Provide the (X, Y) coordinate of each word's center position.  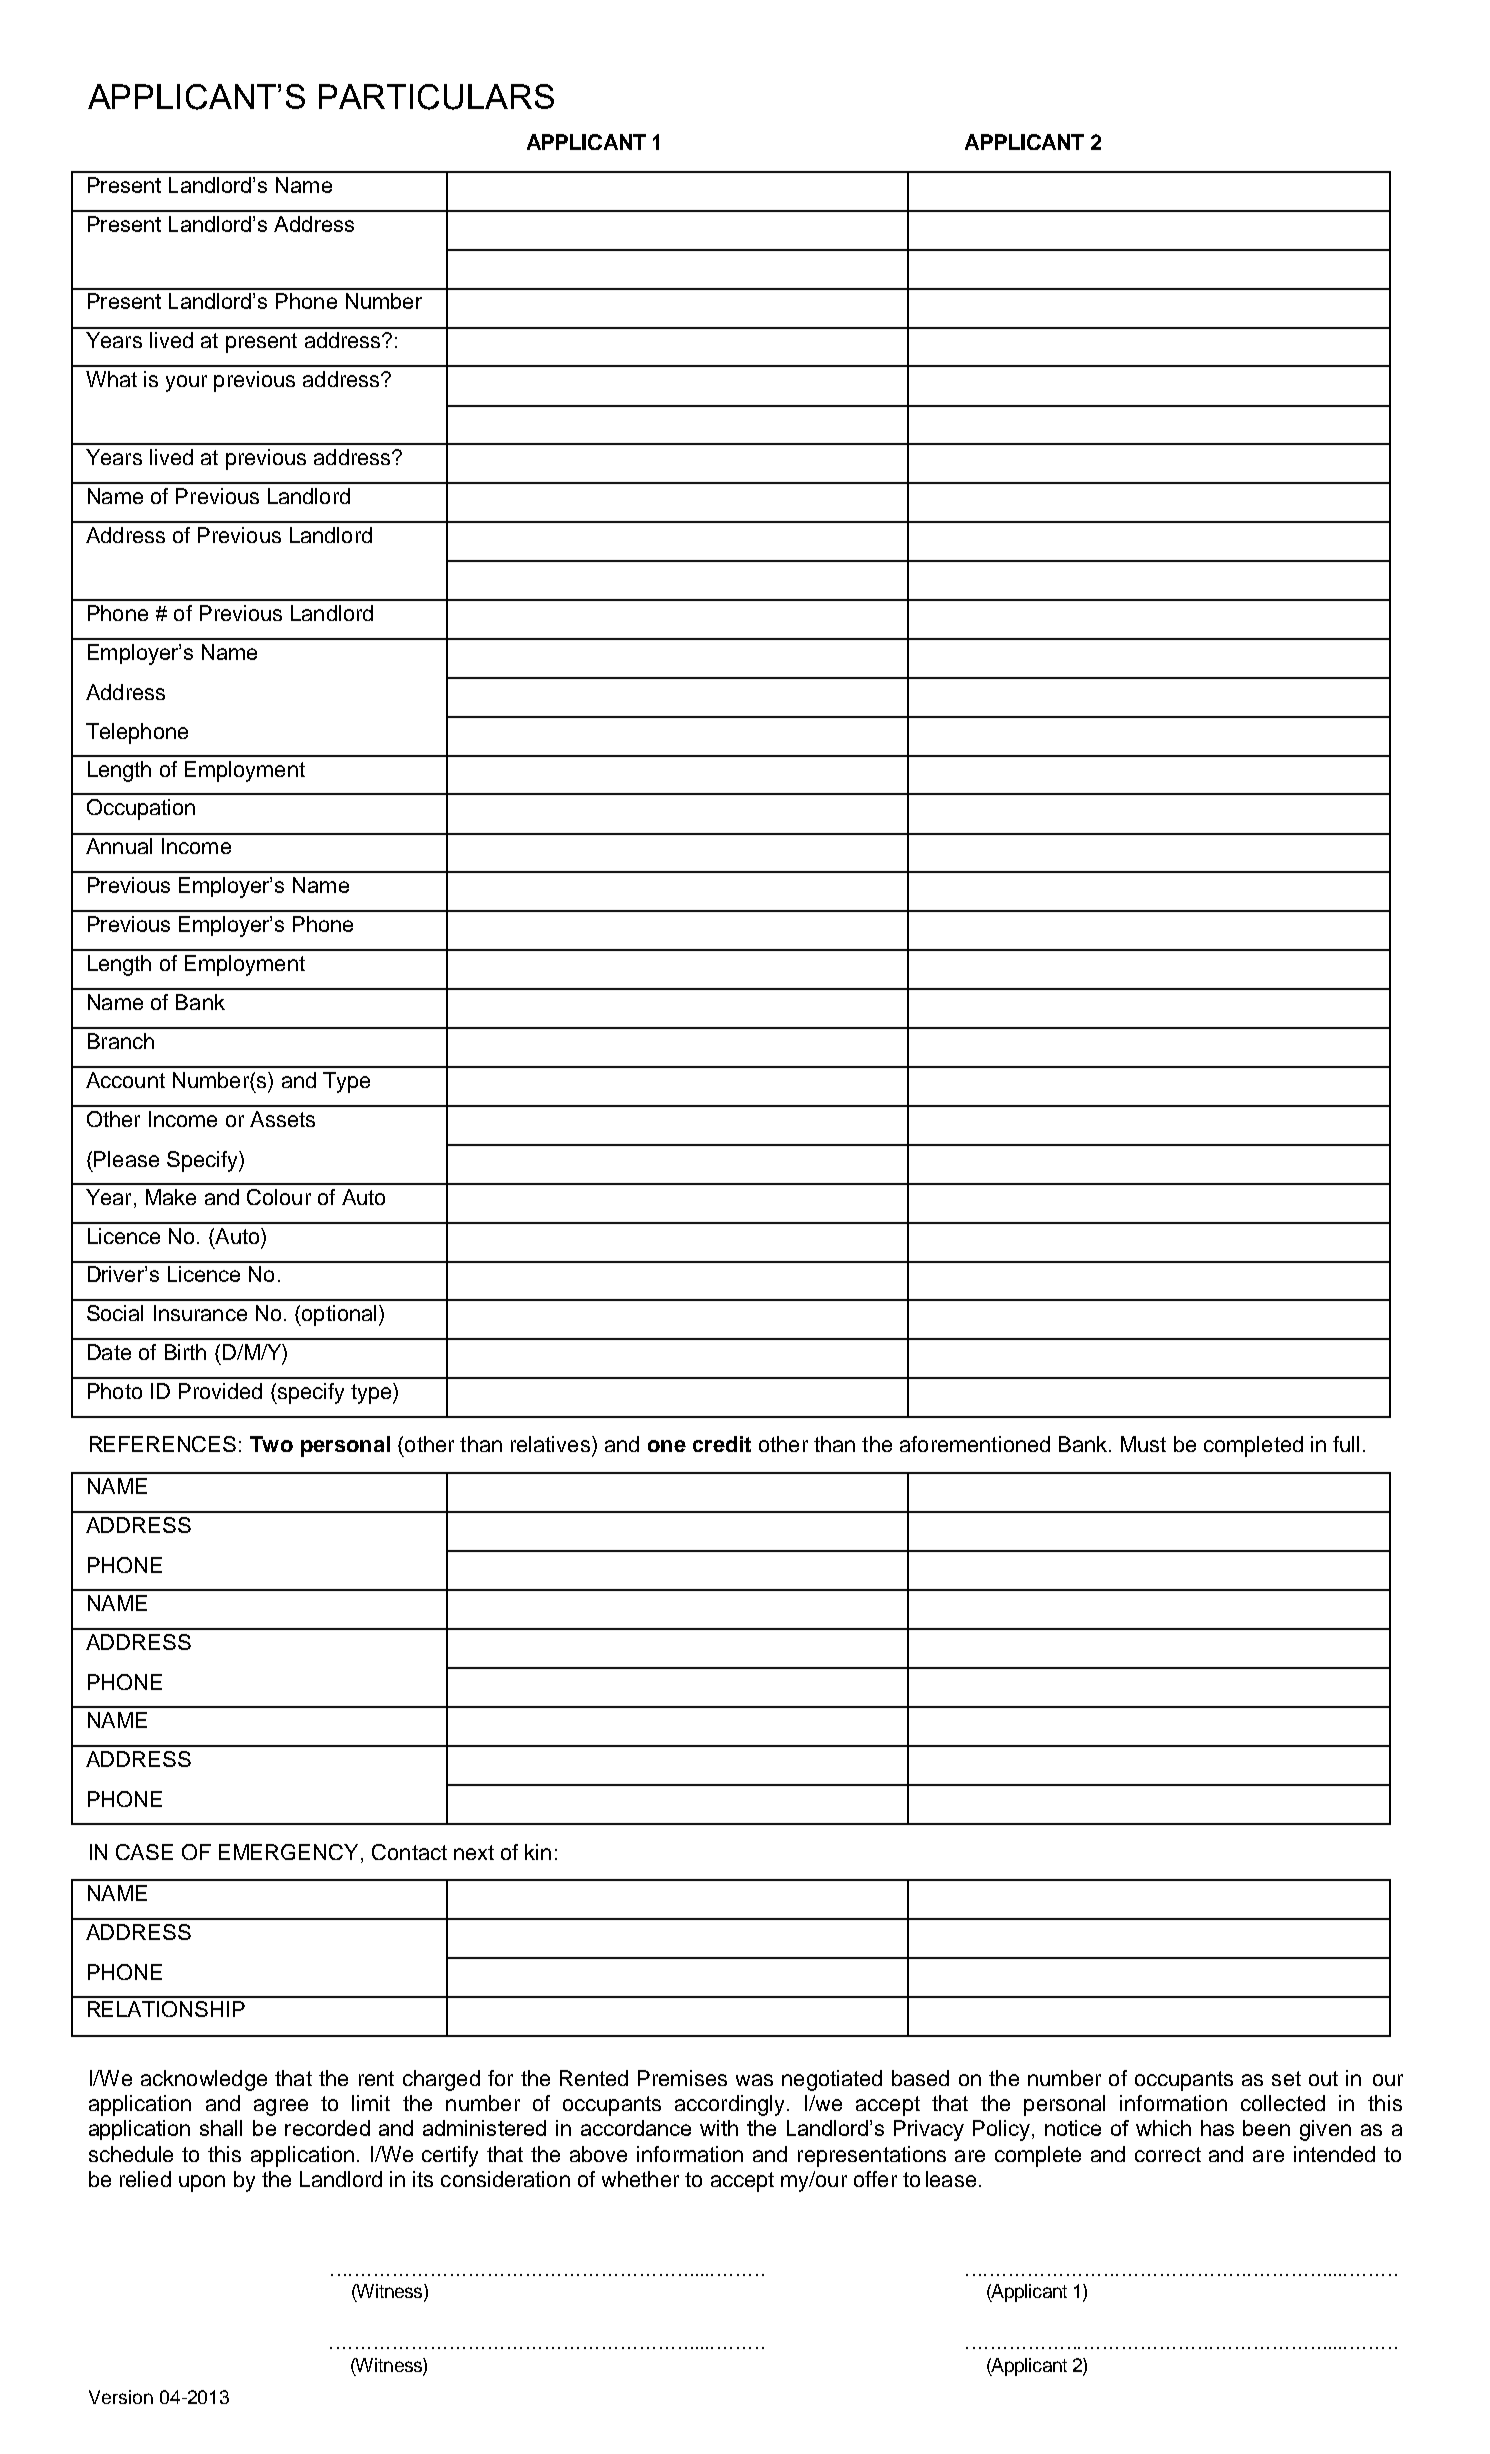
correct (1168, 2154)
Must (1143, 1444)
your (186, 383)
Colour (279, 1197)
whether (640, 2179)
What (111, 379)
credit (722, 1444)
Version (121, 2397)
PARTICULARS (436, 97)
